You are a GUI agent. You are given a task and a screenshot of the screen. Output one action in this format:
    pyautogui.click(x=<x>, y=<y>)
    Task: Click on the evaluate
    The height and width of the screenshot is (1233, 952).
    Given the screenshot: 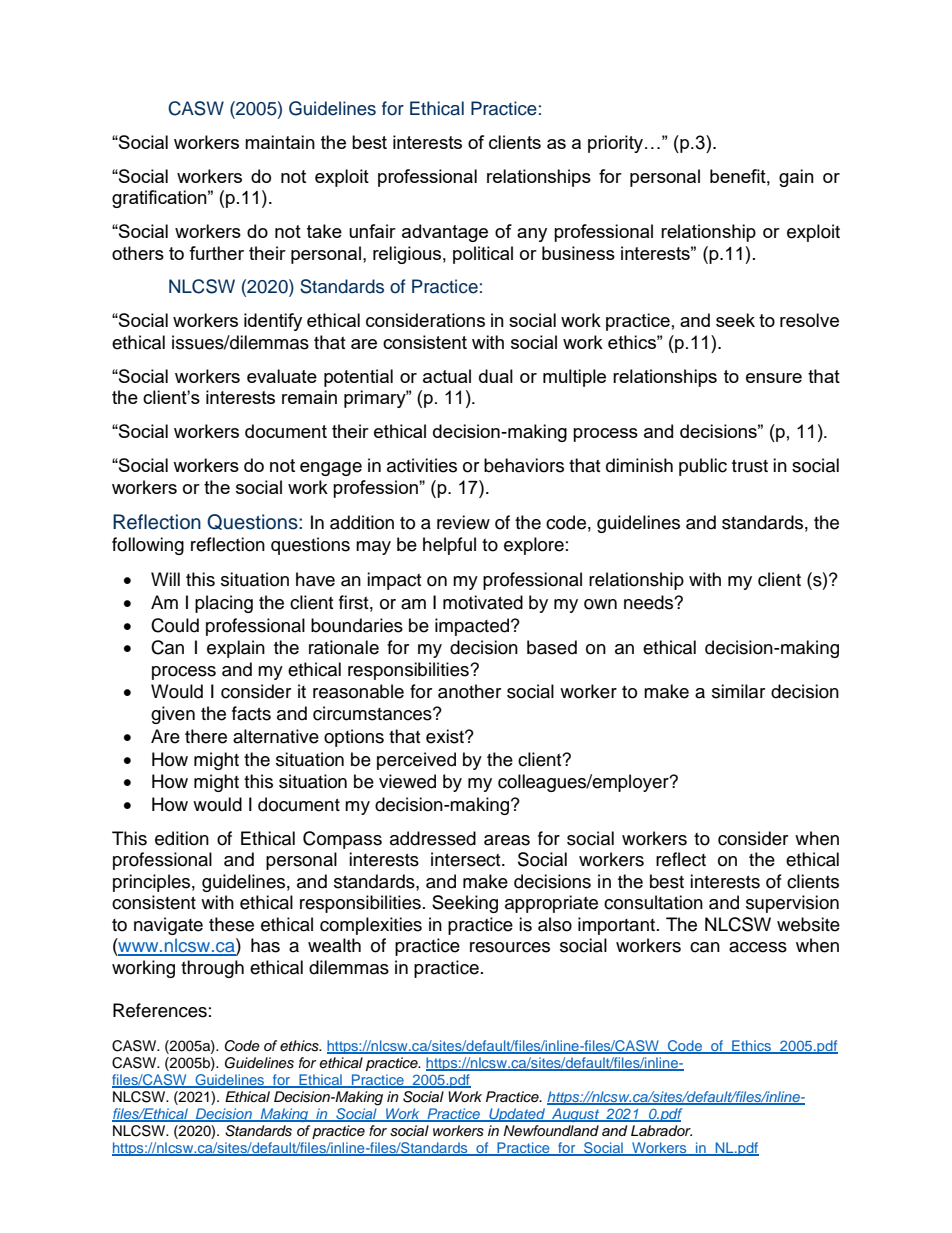 What is the action you would take?
    pyautogui.click(x=282, y=376)
